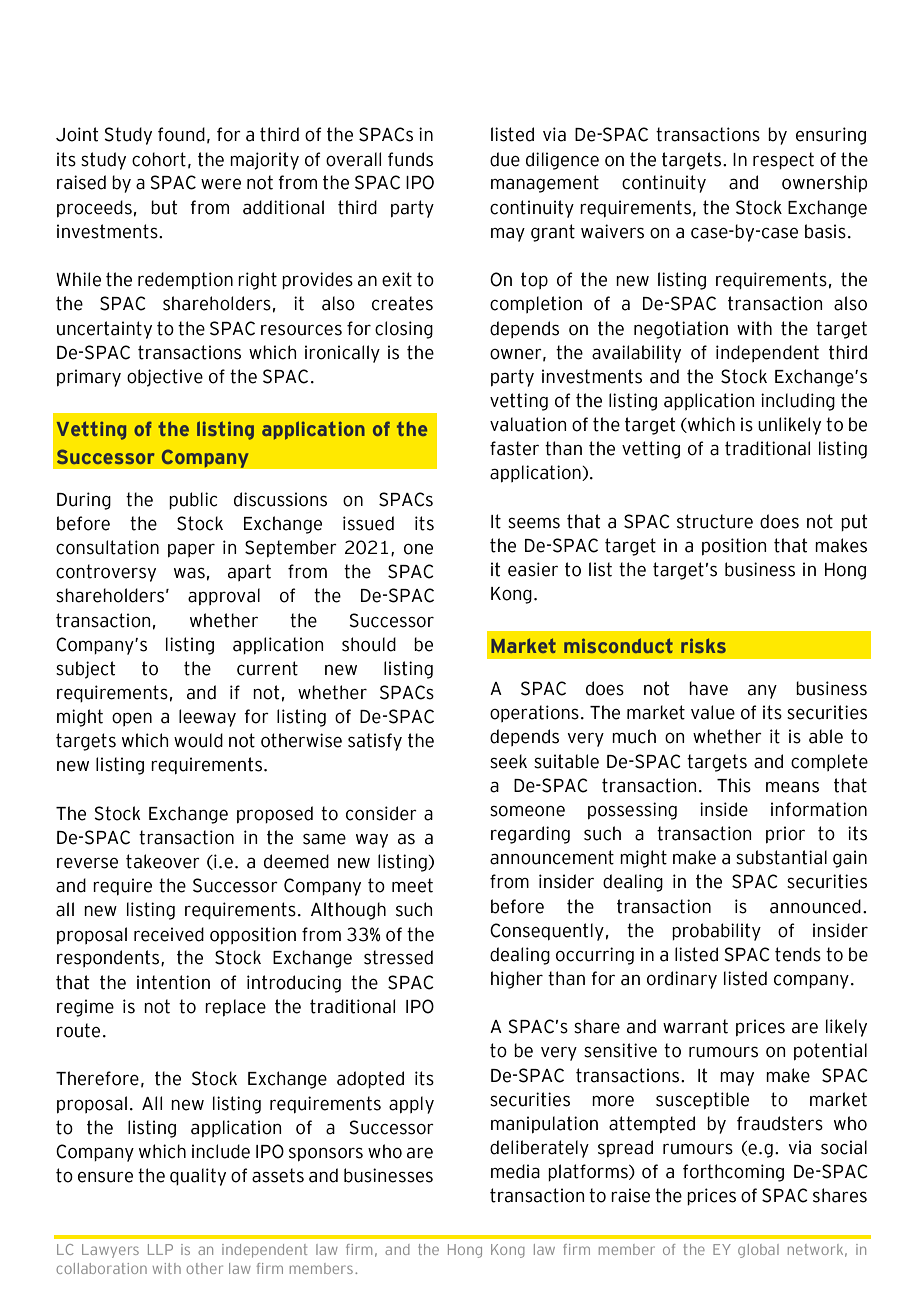 This document has width=924, height=1308. I want to click on cohort, so click(159, 159).
